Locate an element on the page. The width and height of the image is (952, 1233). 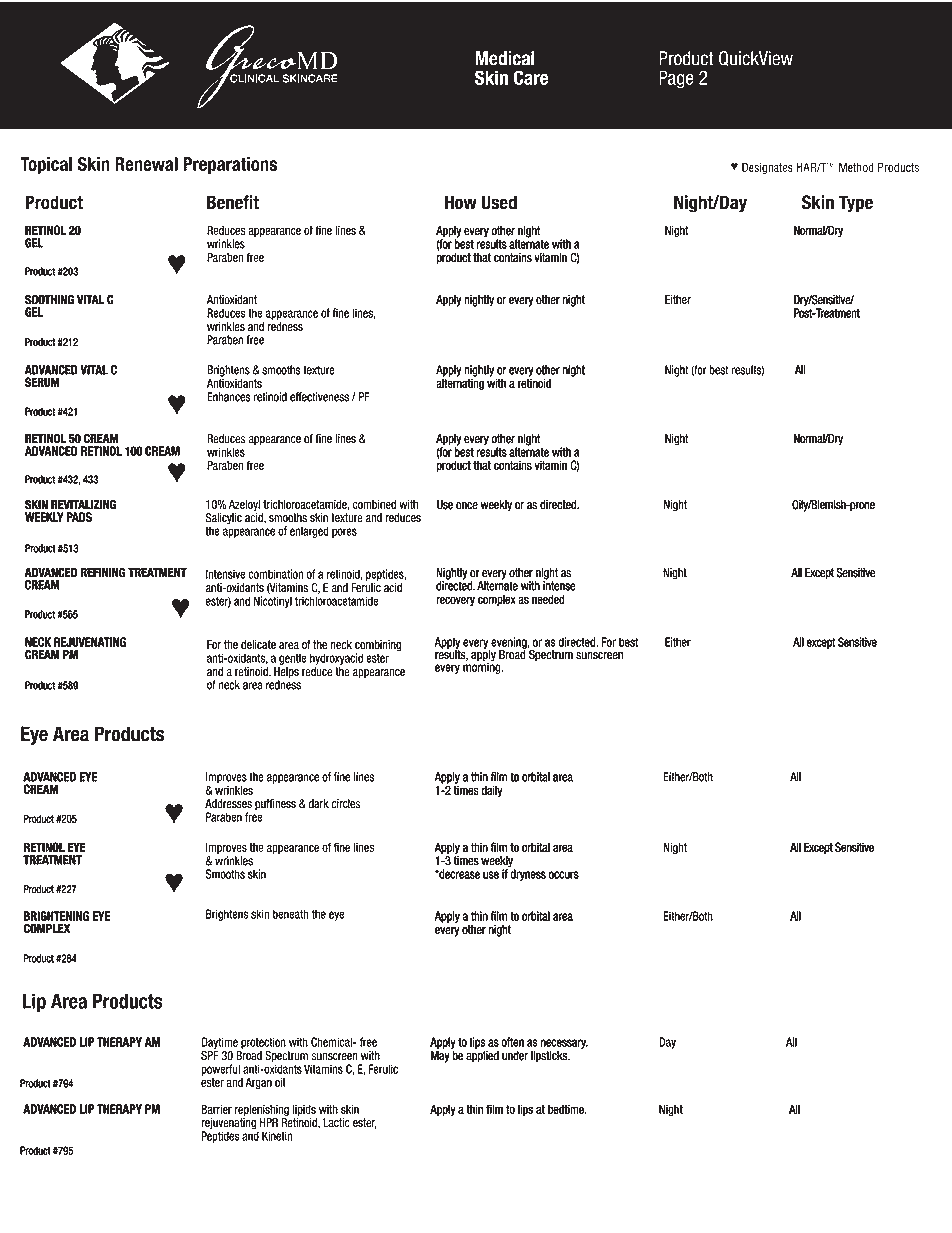
May is located at coordinates (440, 1057).
